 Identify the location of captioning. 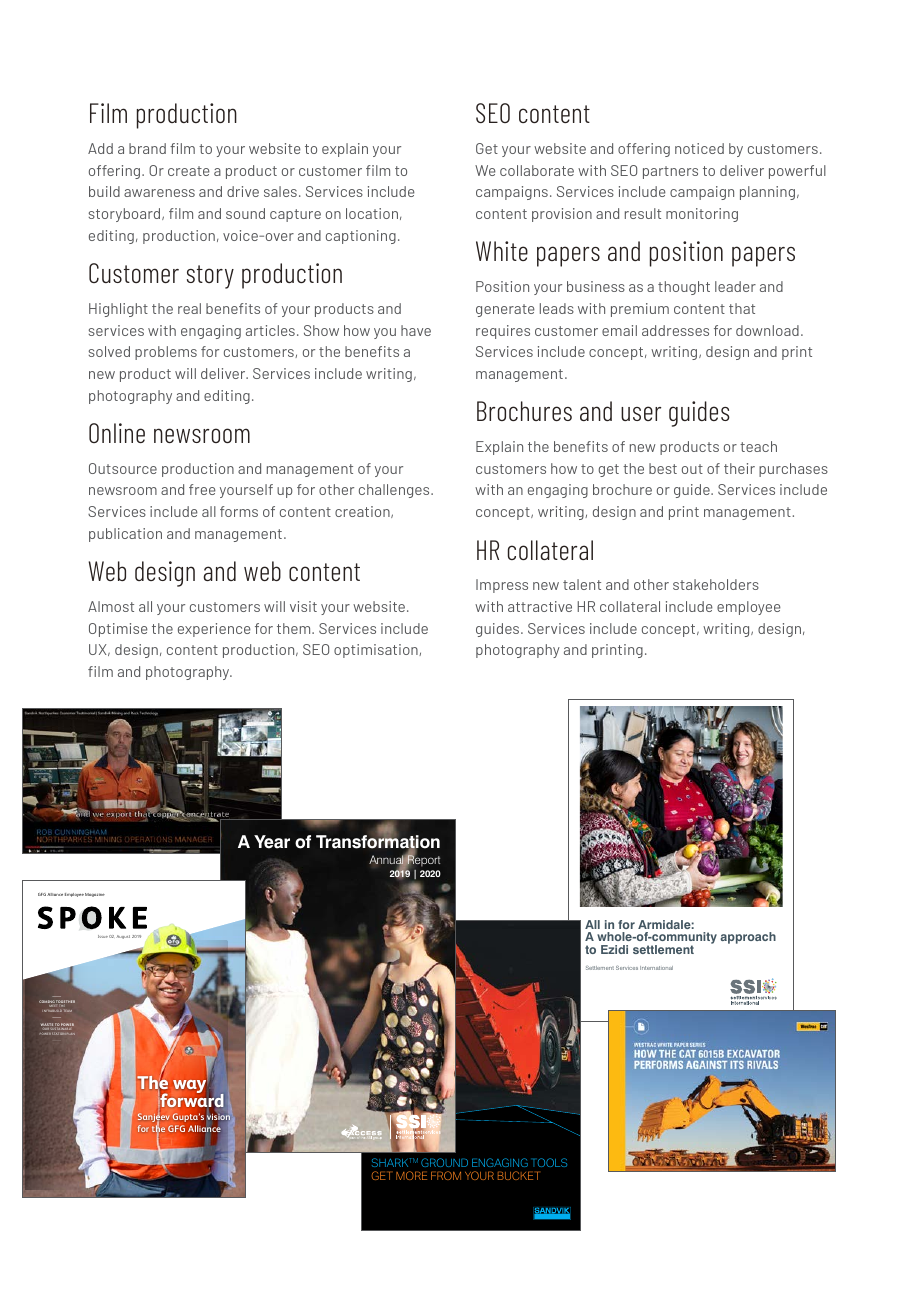
(361, 237).
